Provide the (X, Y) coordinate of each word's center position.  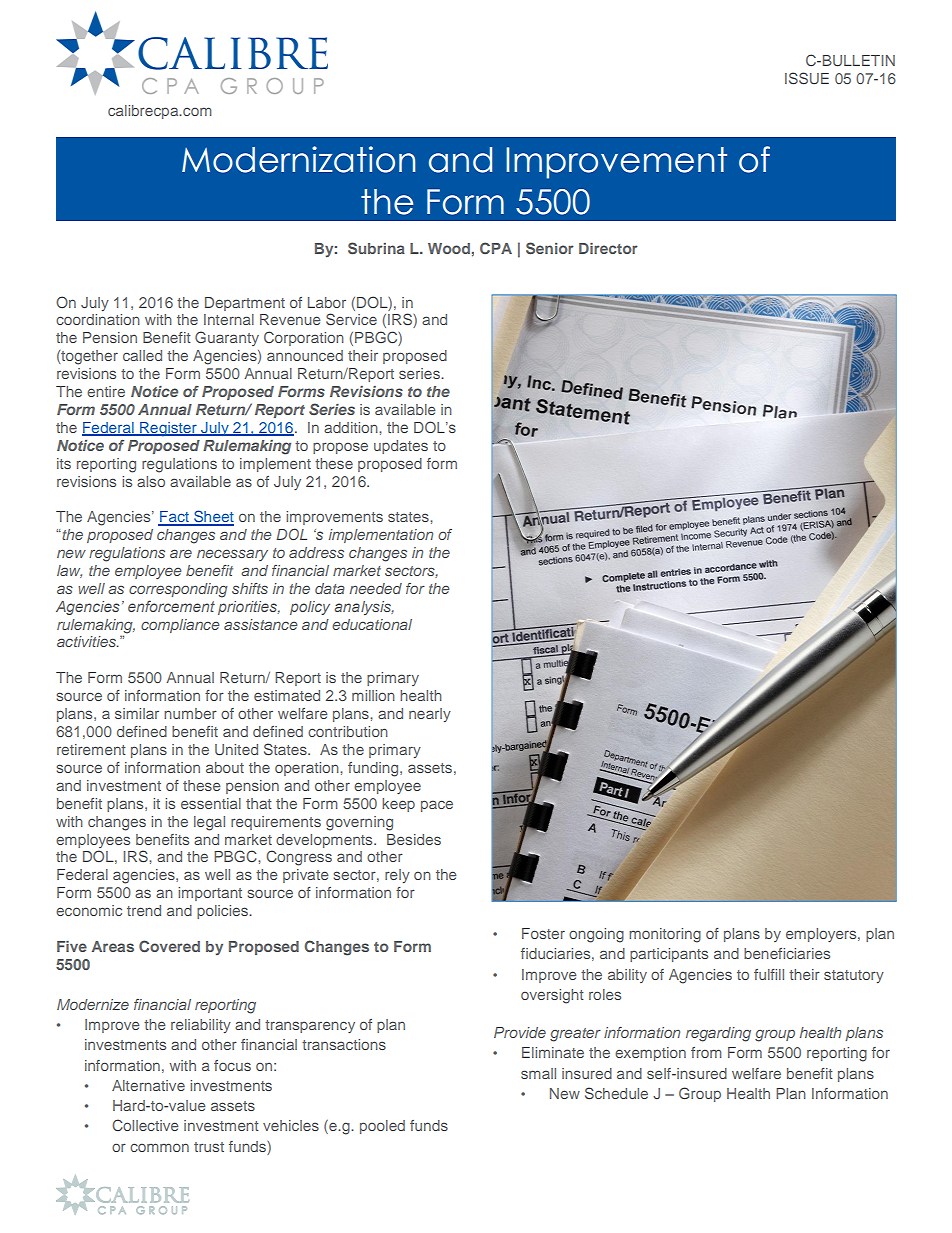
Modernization (299, 159)
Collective (145, 1125)
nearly (430, 715)
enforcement (171, 606)
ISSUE (807, 78)
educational (372, 624)
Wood (449, 248)
